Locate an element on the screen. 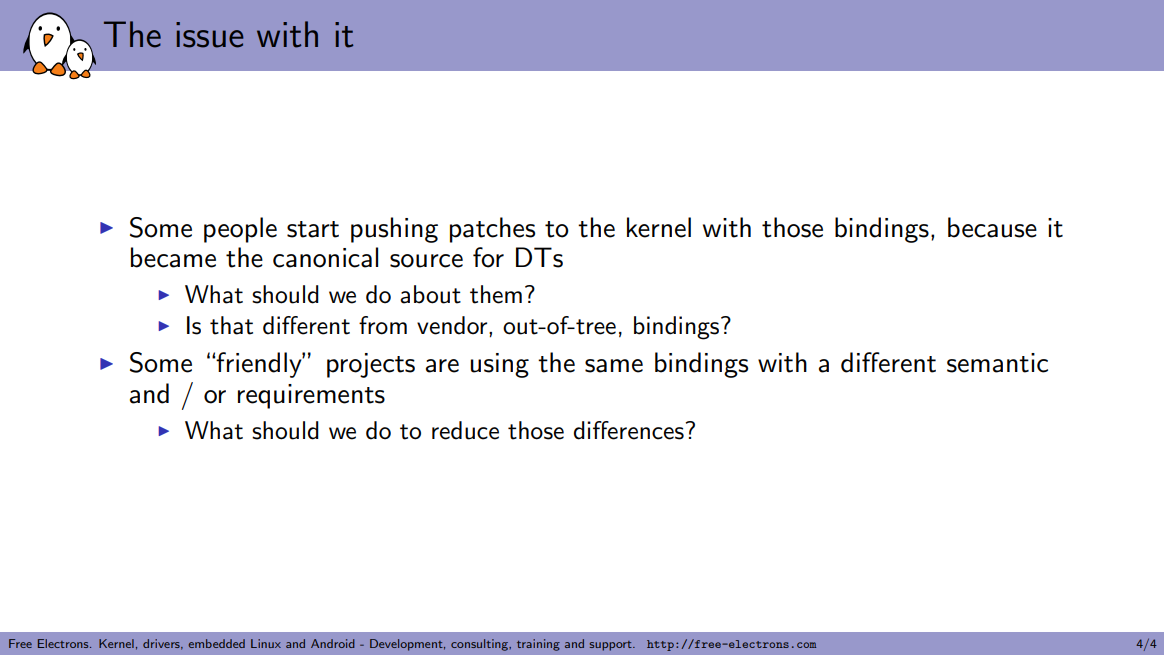 The image size is (1164, 655). Linux is located at coordinates (266, 643).
